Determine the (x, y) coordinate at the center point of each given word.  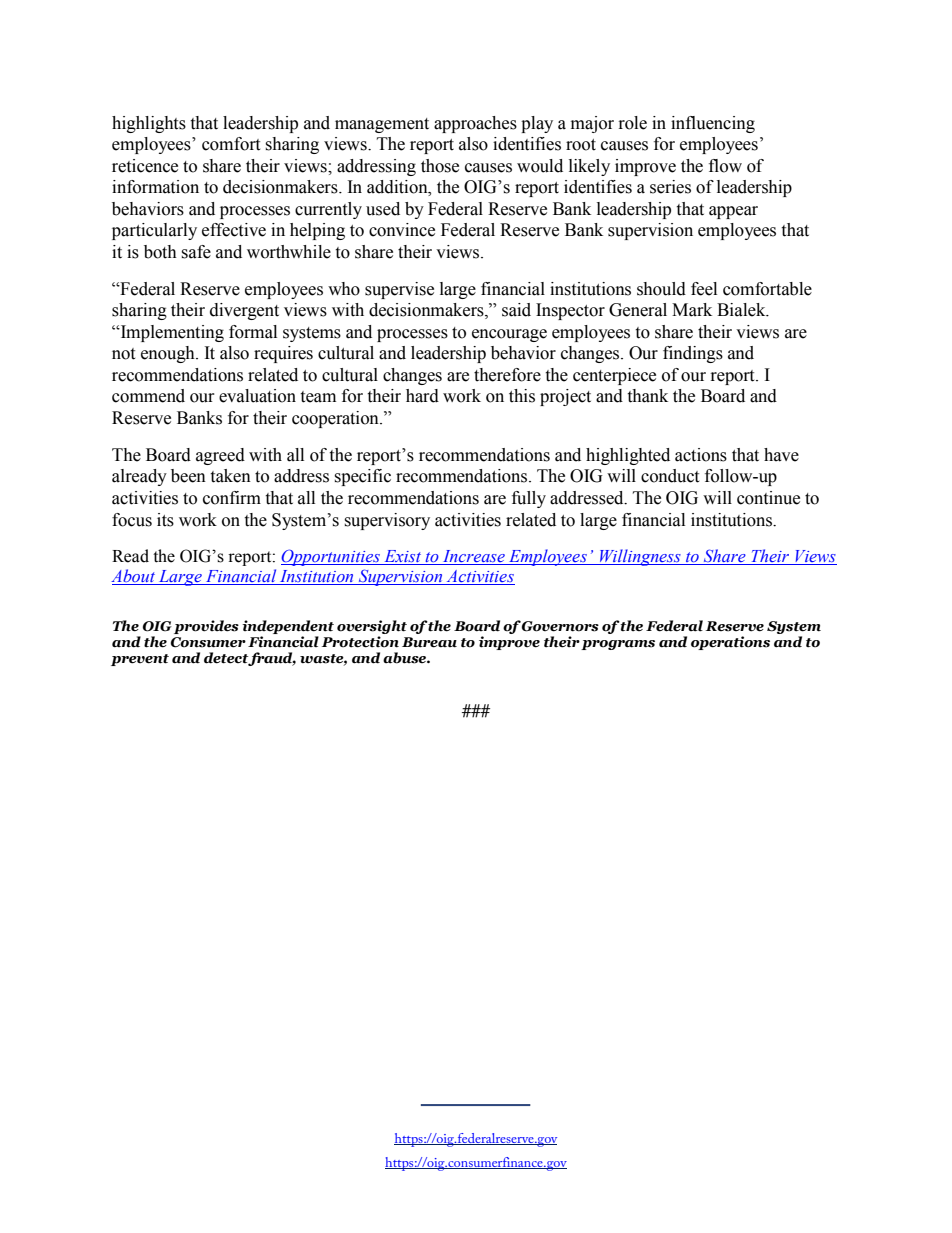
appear (733, 212)
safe (196, 252)
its (165, 520)
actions (701, 455)
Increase (474, 556)
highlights (149, 124)
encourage (509, 335)
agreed (220, 456)
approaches (475, 124)
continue (768, 498)
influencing (713, 124)
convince (402, 230)
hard (422, 396)
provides (206, 627)
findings (693, 354)
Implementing (171, 333)
